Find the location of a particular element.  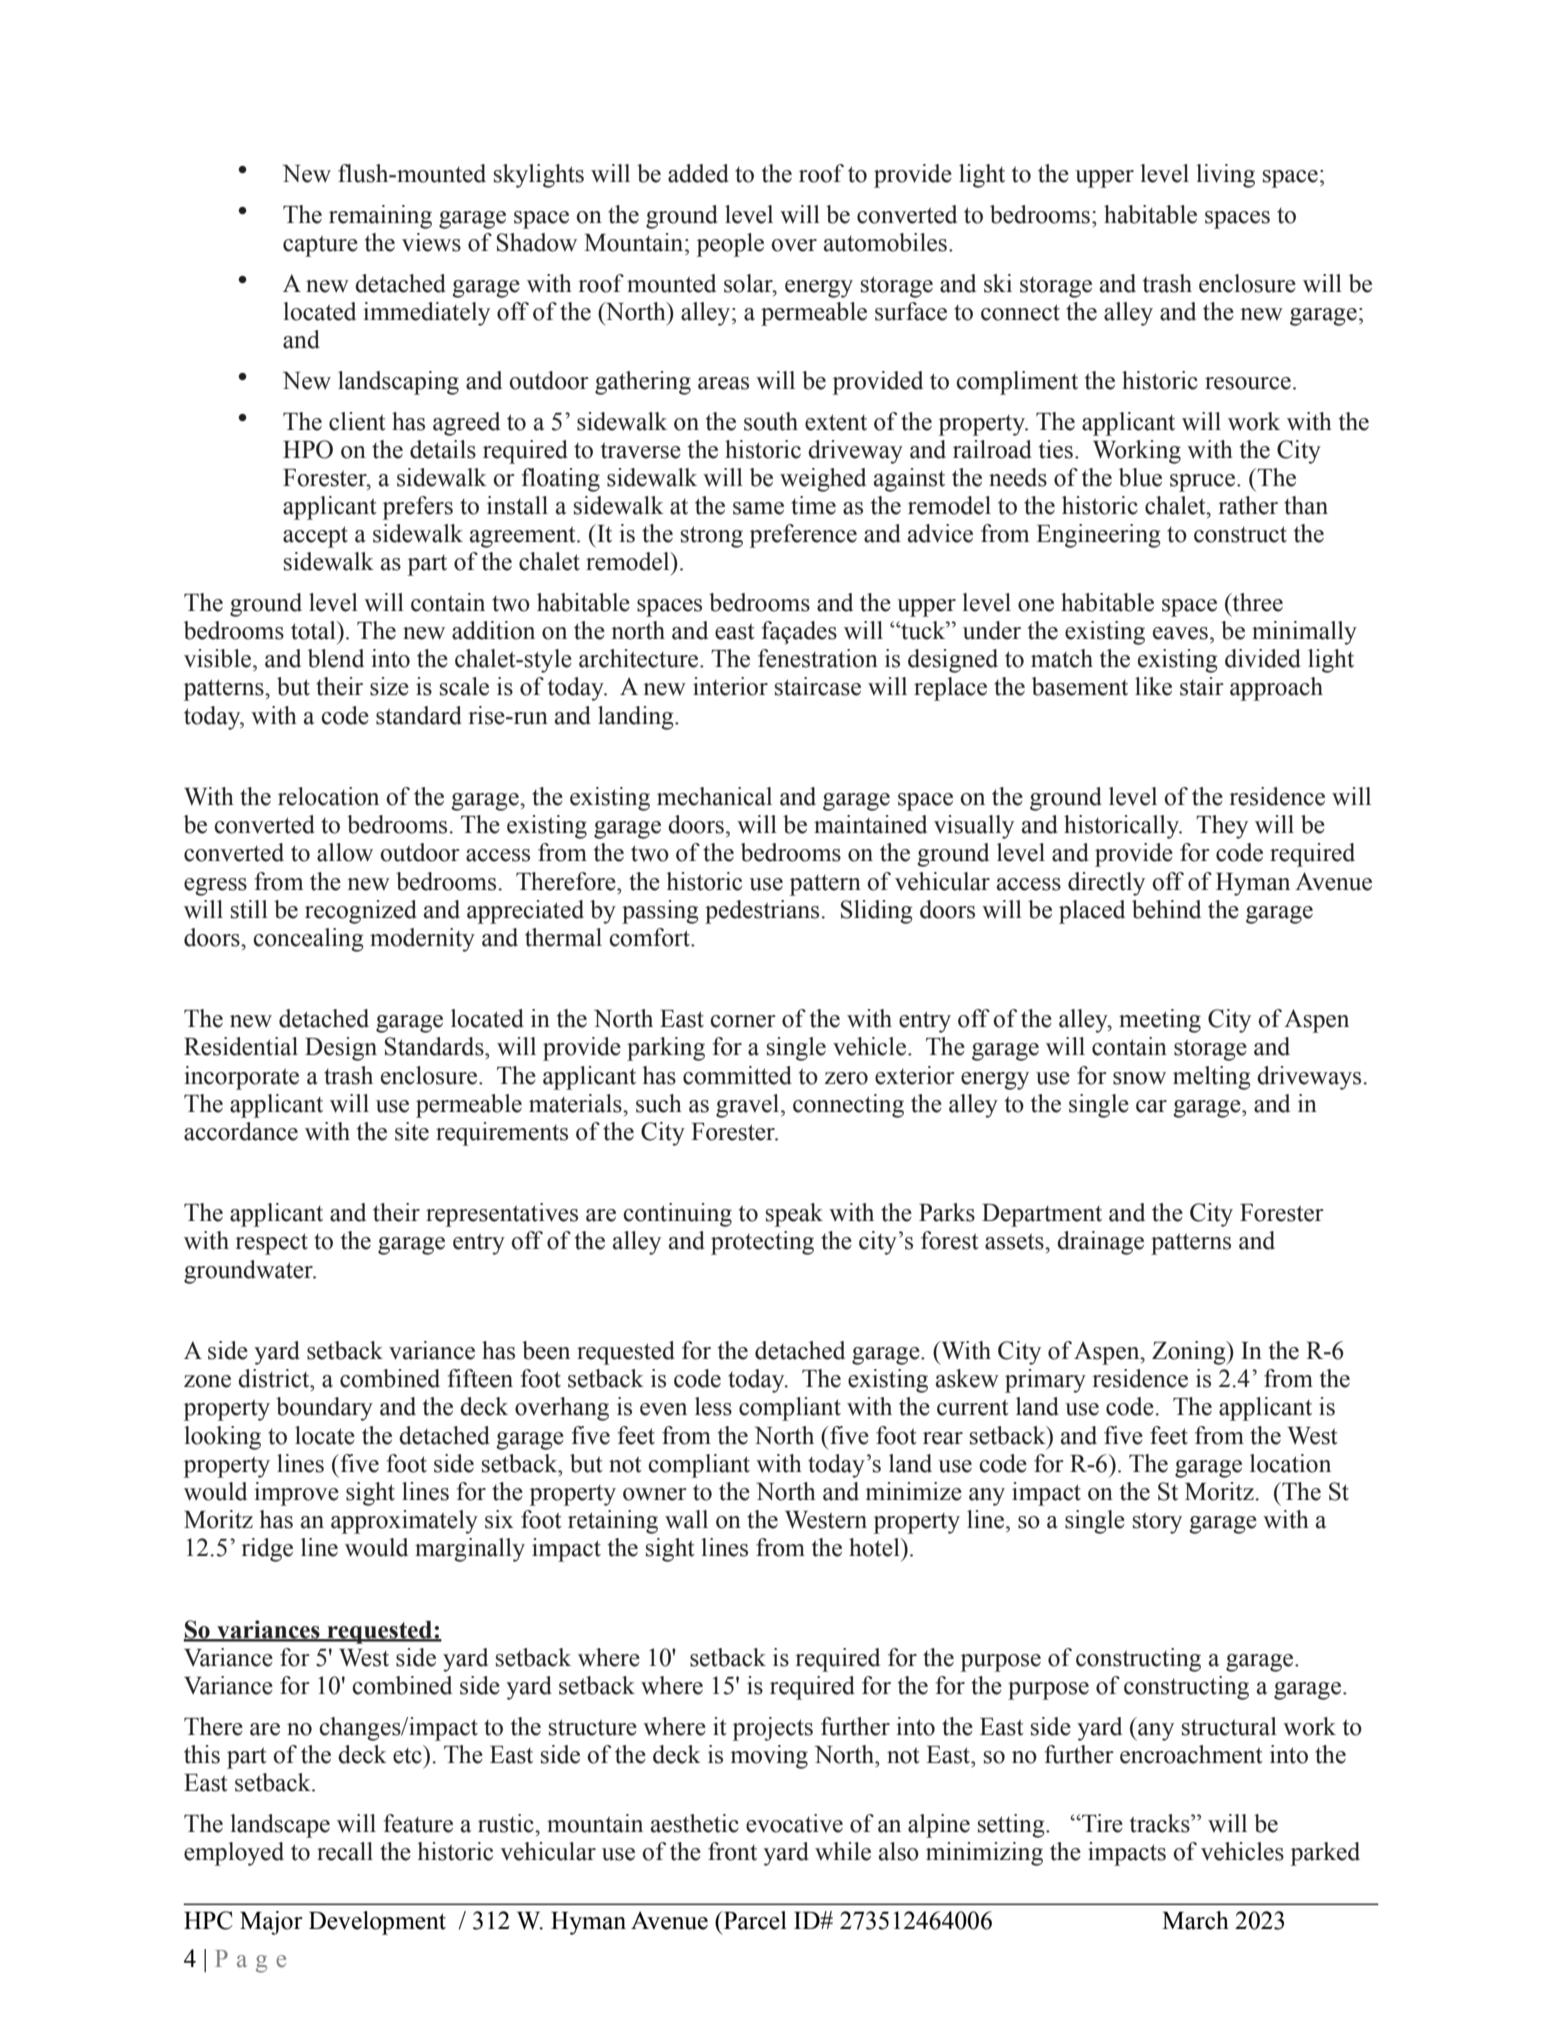

committed is located at coordinates (737, 1075).
